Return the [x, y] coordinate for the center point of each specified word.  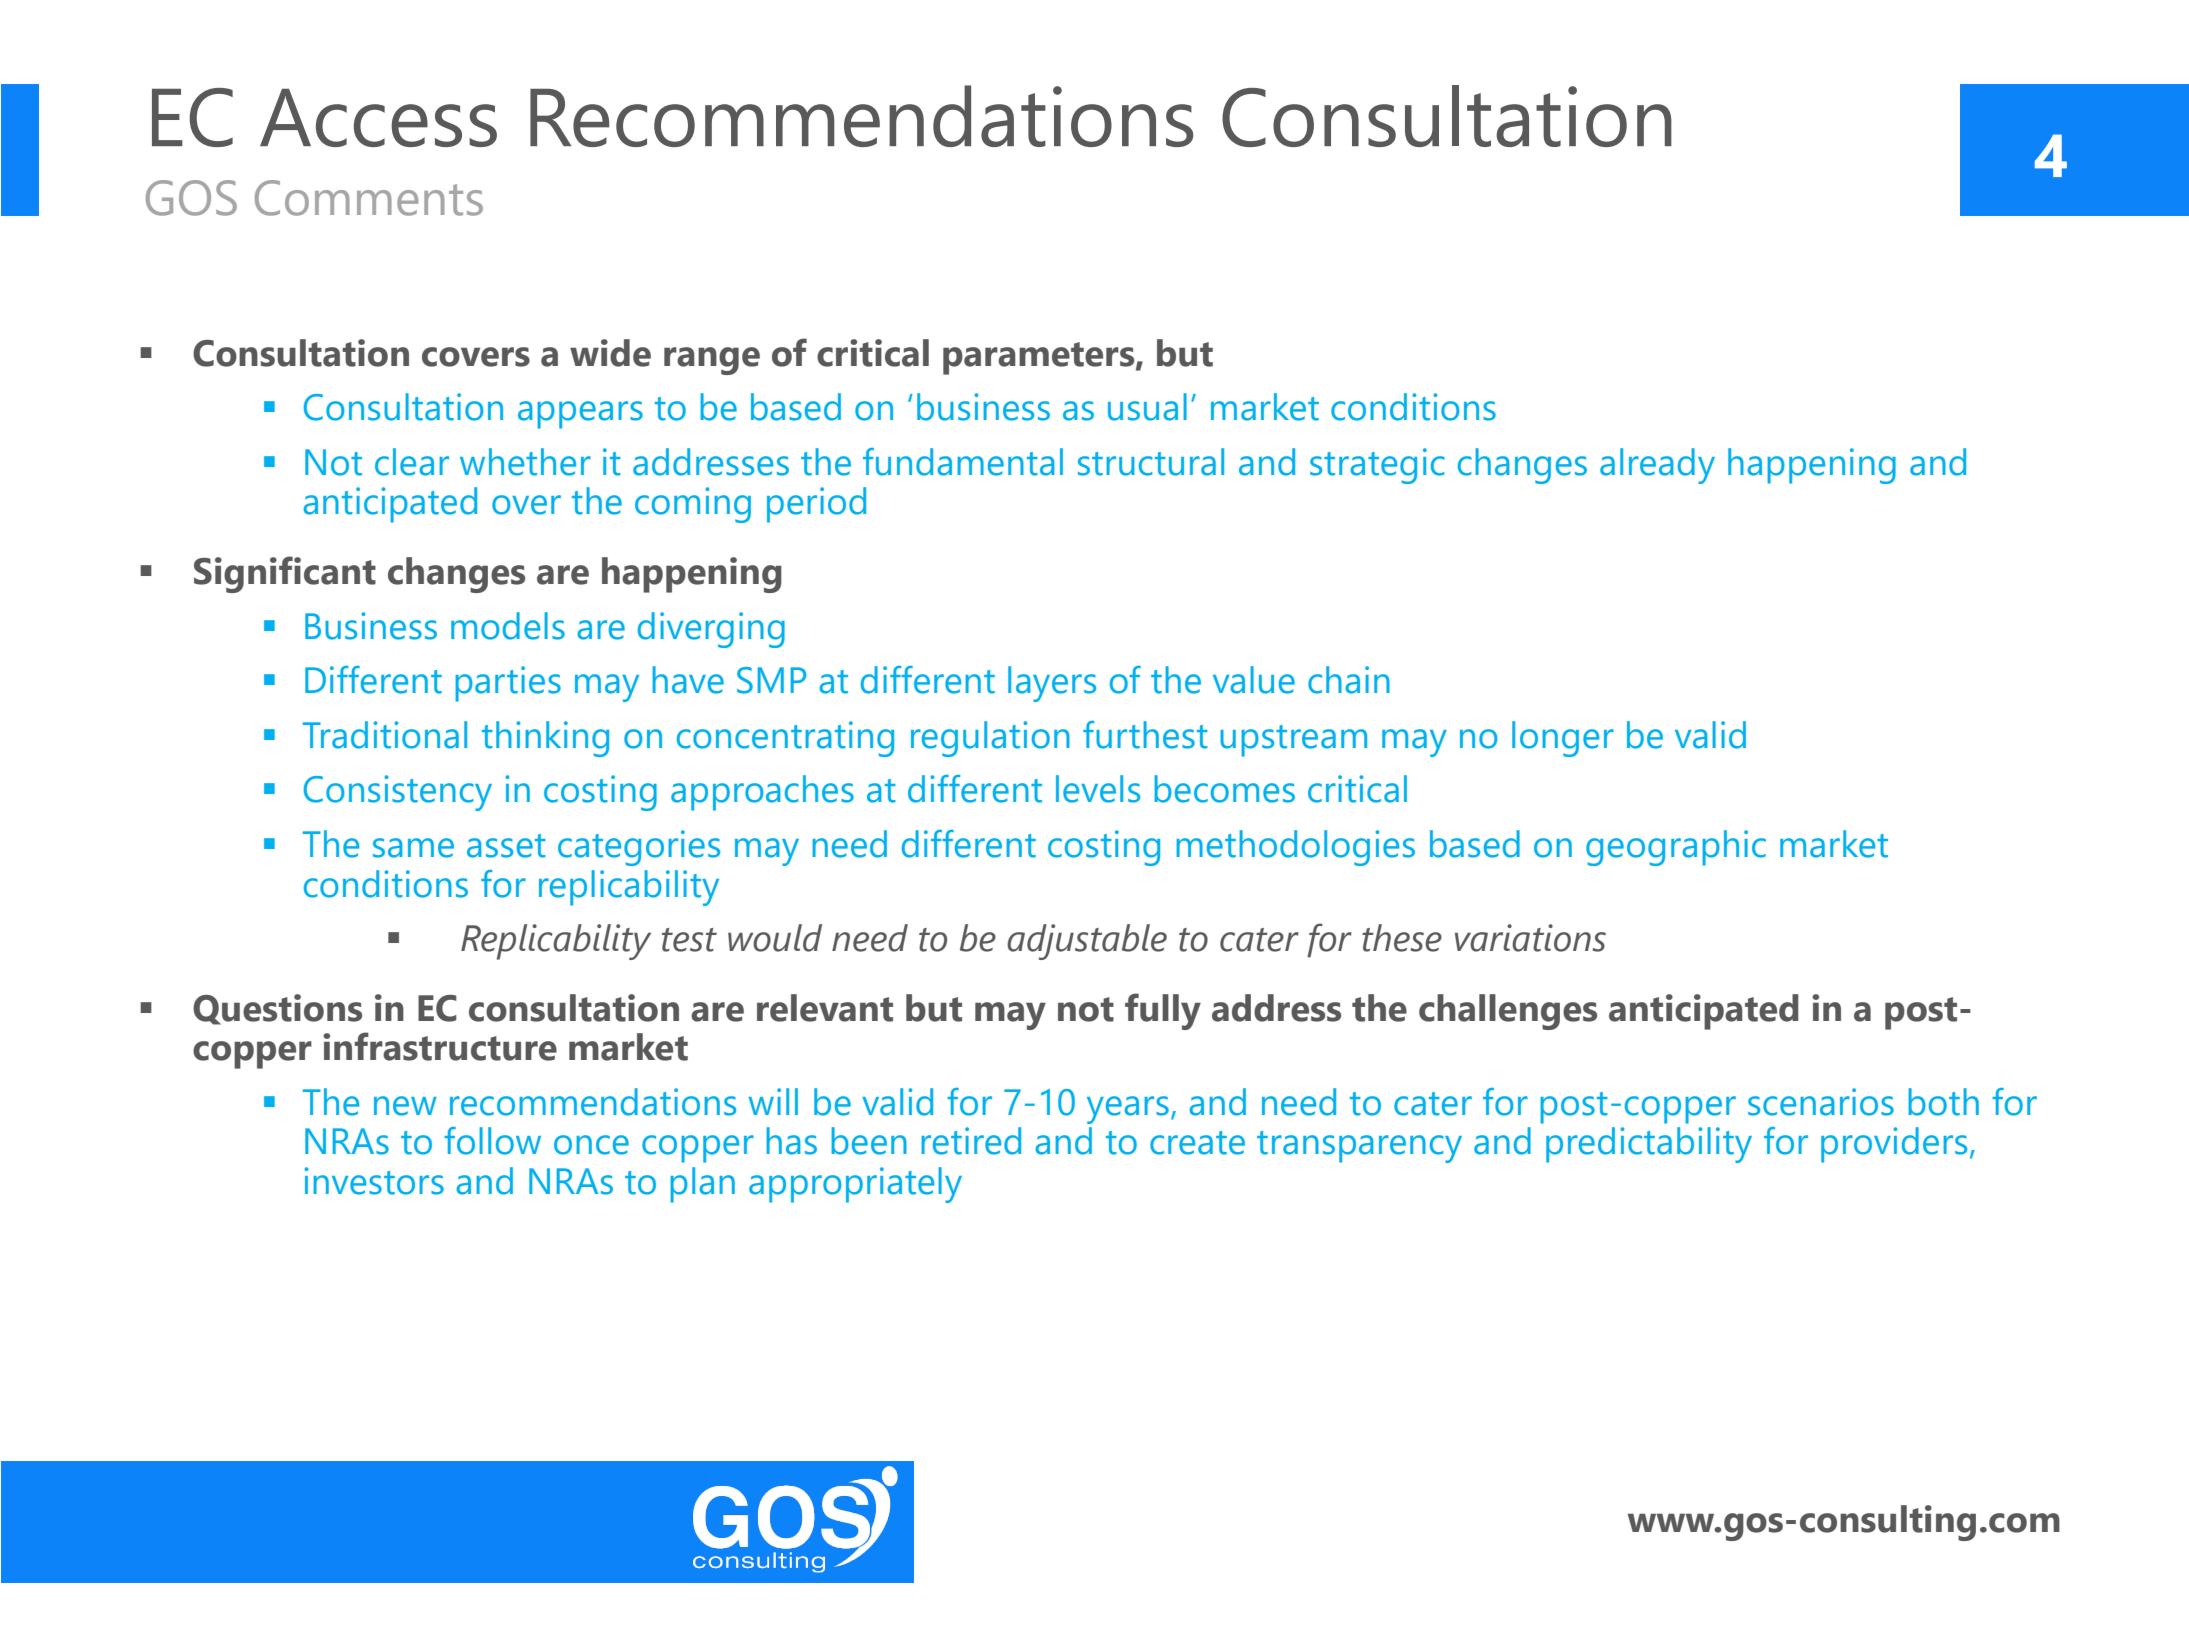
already [1657, 466]
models [508, 626]
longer [1563, 739]
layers [1052, 684]
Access [378, 118]
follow [492, 1141]
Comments [369, 198]
